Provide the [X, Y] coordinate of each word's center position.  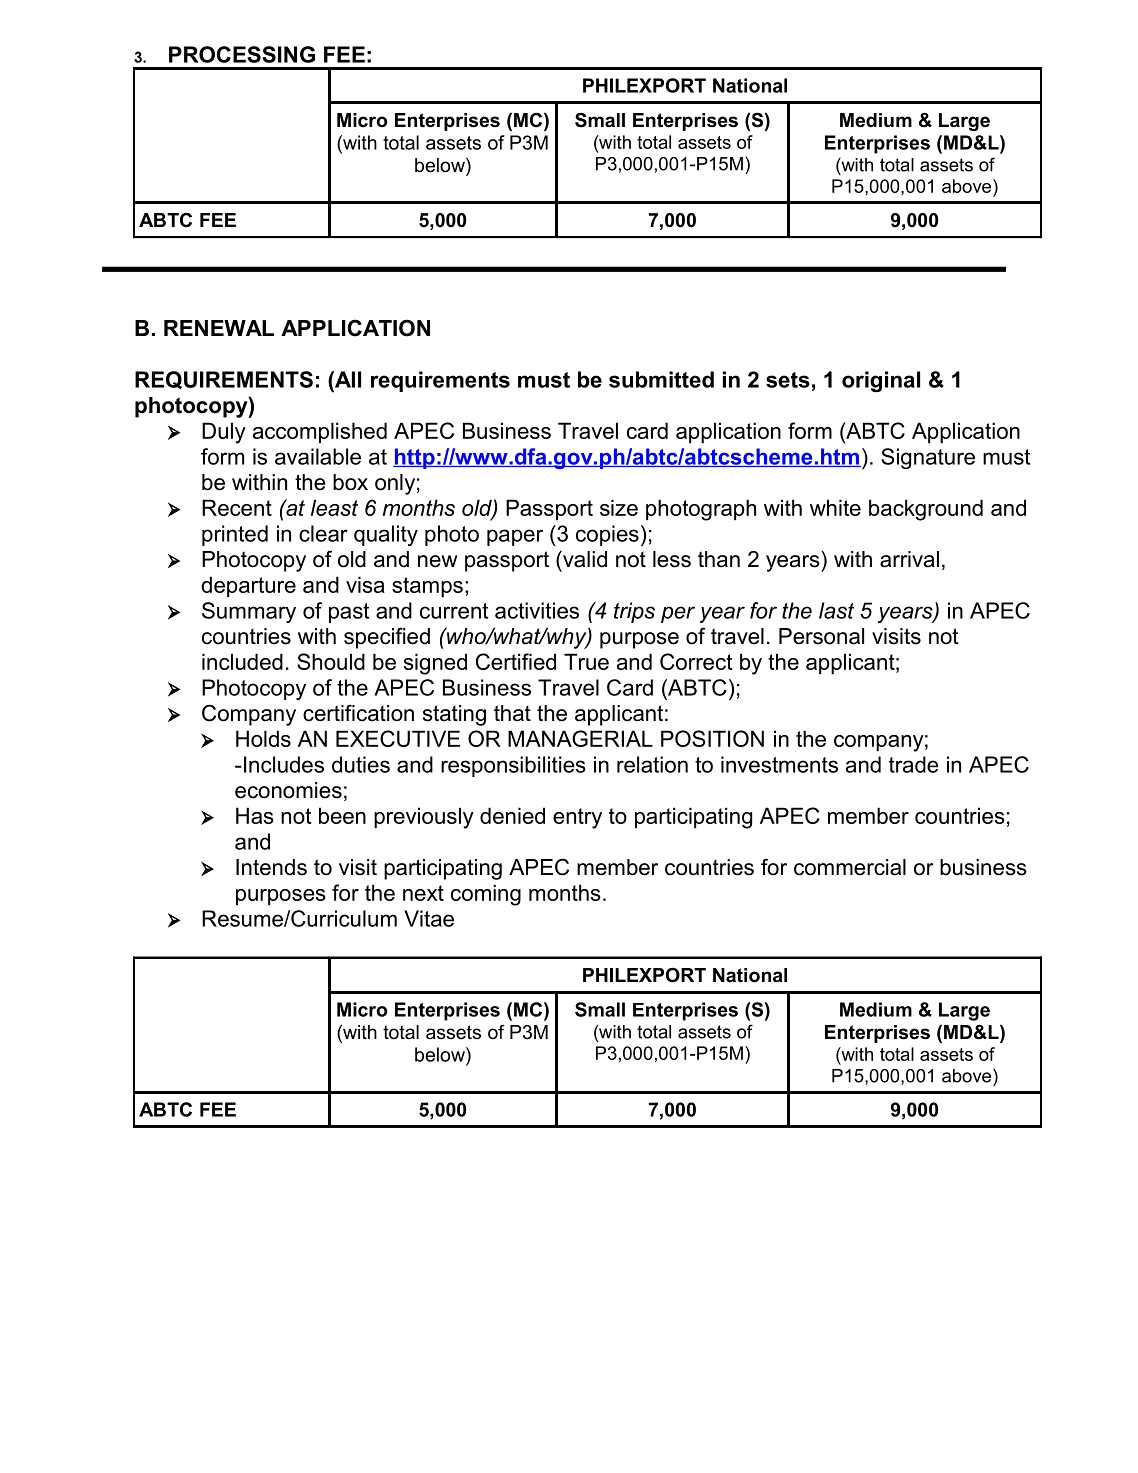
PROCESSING [242, 54]
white [835, 507]
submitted [661, 379]
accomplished [320, 432]
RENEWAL [219, 328]
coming [486, 895]
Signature [928, 458]
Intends [271, 867]
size [619, 507]
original [881, 381]
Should [331, 661]
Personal [821, 636]
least [334, 507]
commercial [850, 867]
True [586, 661]
